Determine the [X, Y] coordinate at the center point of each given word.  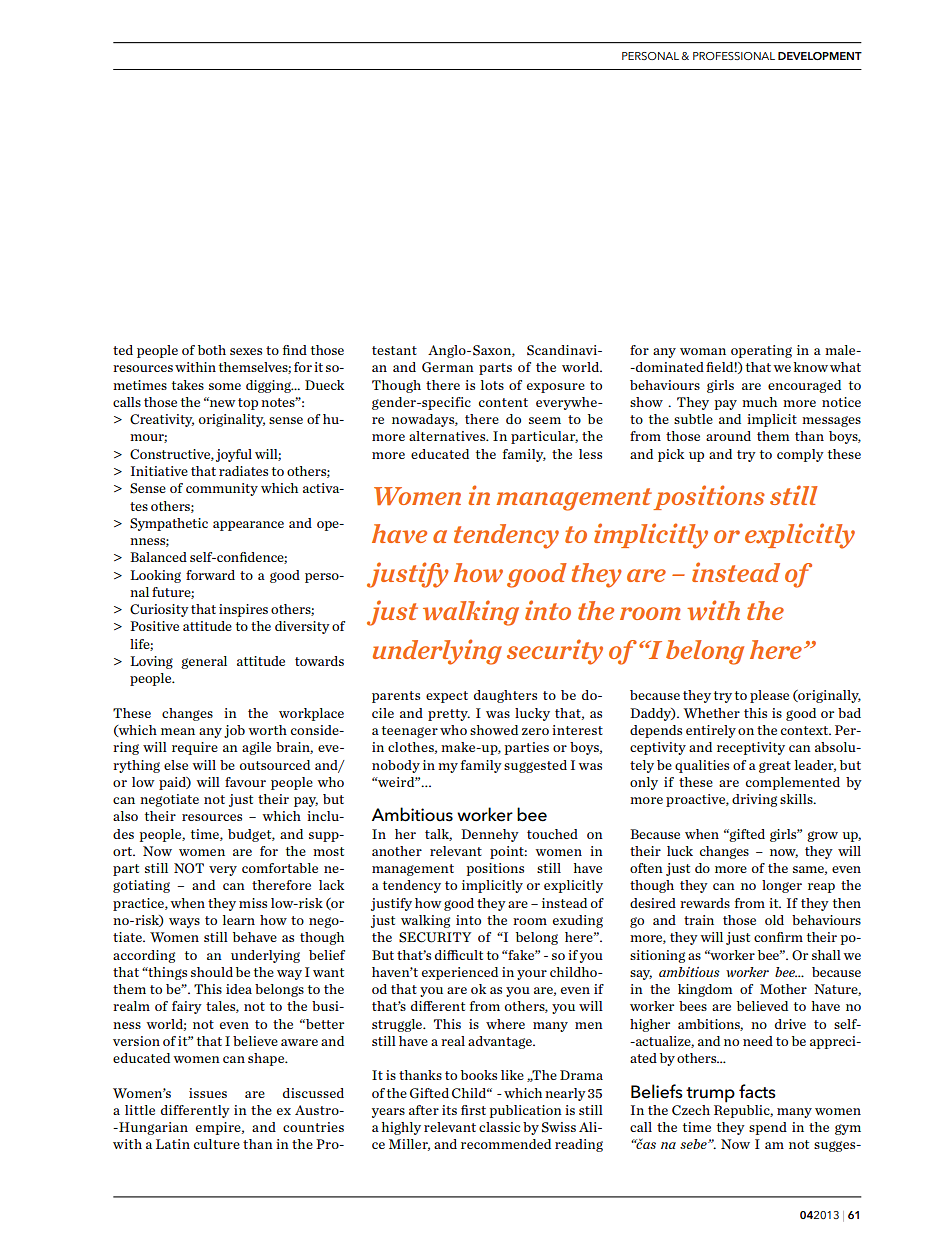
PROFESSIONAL [734, 56]
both [212, 350]
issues [208, 1093]
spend [768, 1128]
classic [499, 1127]
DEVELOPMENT [820, 56]
